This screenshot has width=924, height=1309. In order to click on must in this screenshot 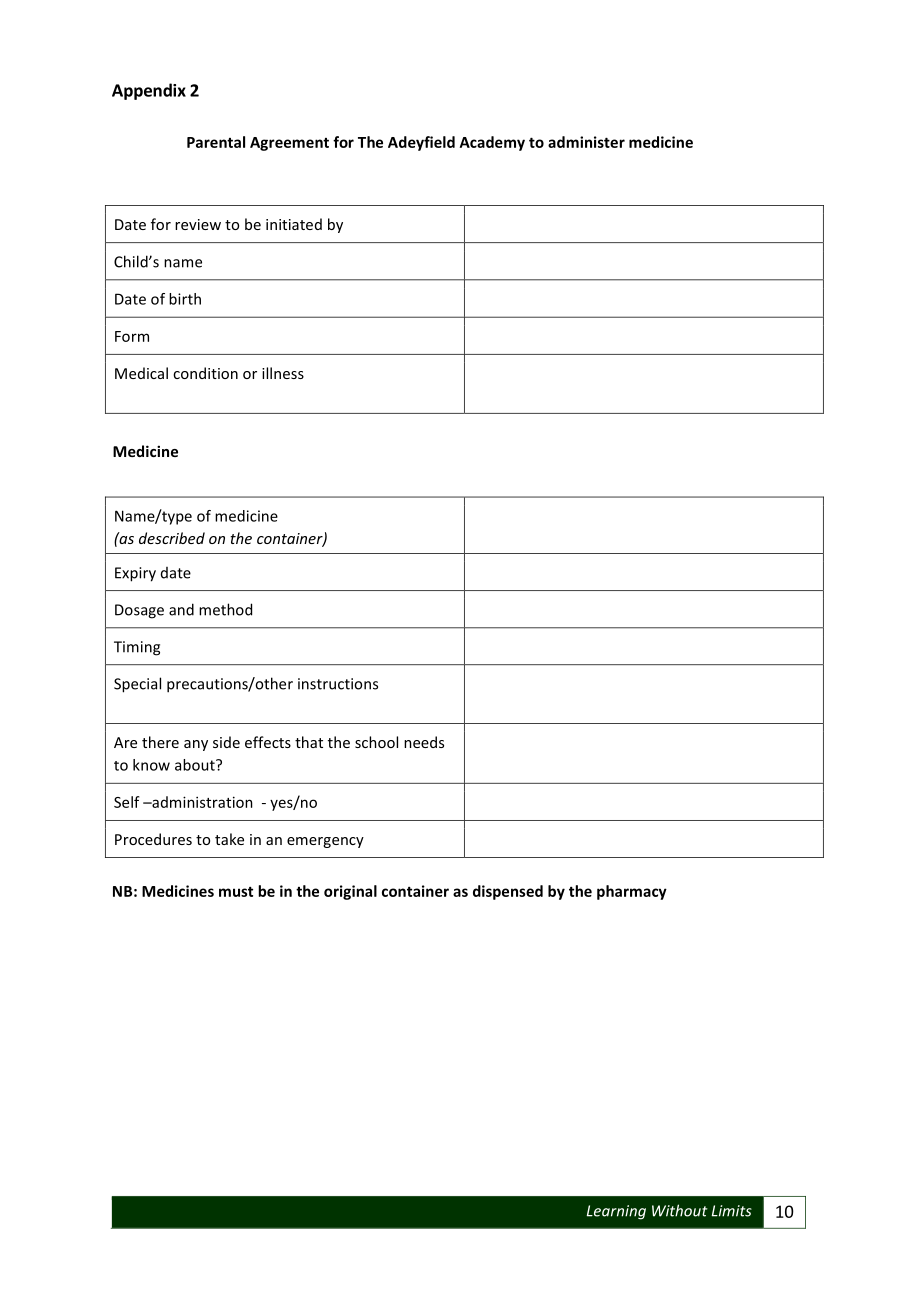, I will do `click(236, 892)`.
